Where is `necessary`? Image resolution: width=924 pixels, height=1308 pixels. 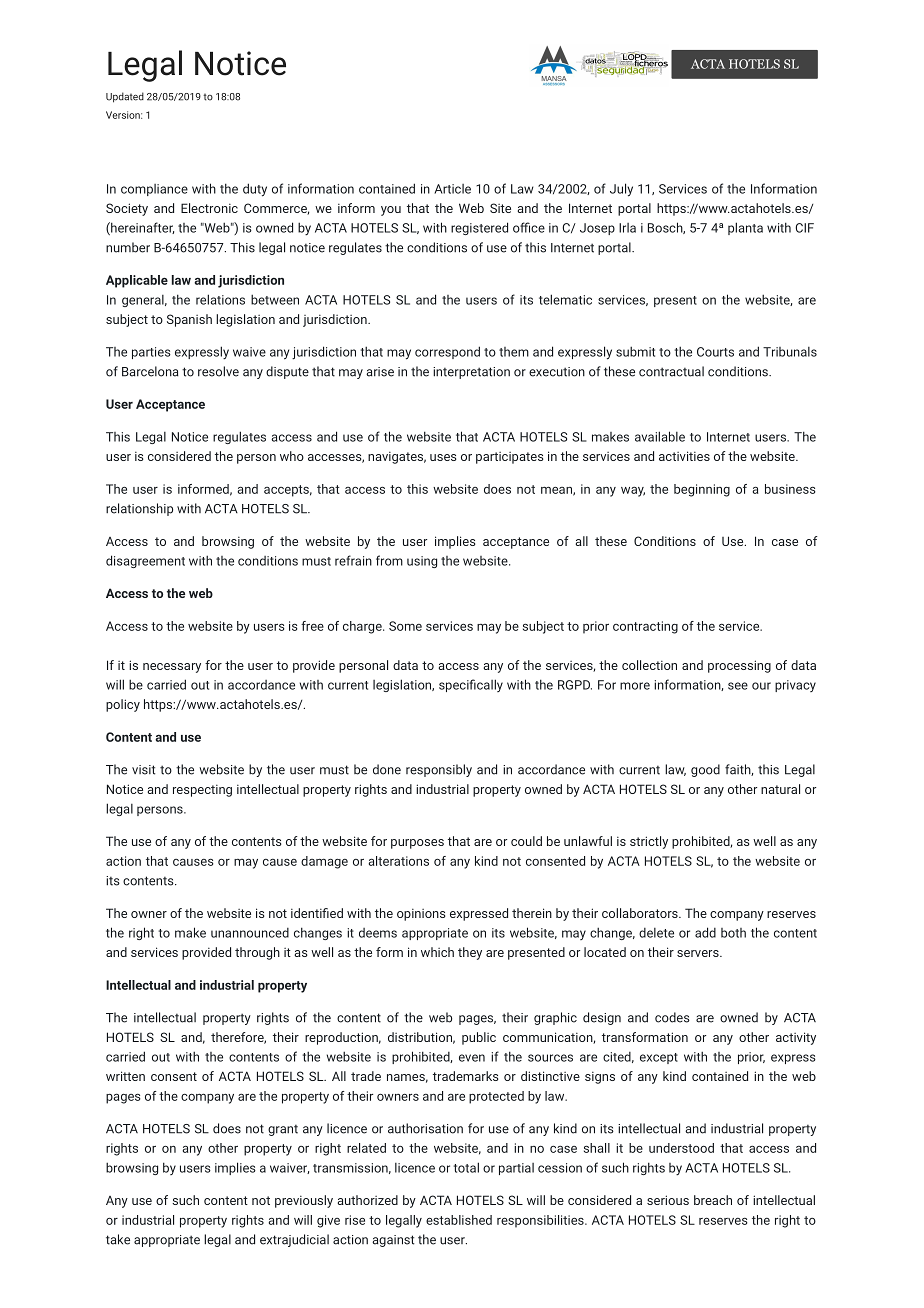 necessary is located at coordinates (172, 668).
